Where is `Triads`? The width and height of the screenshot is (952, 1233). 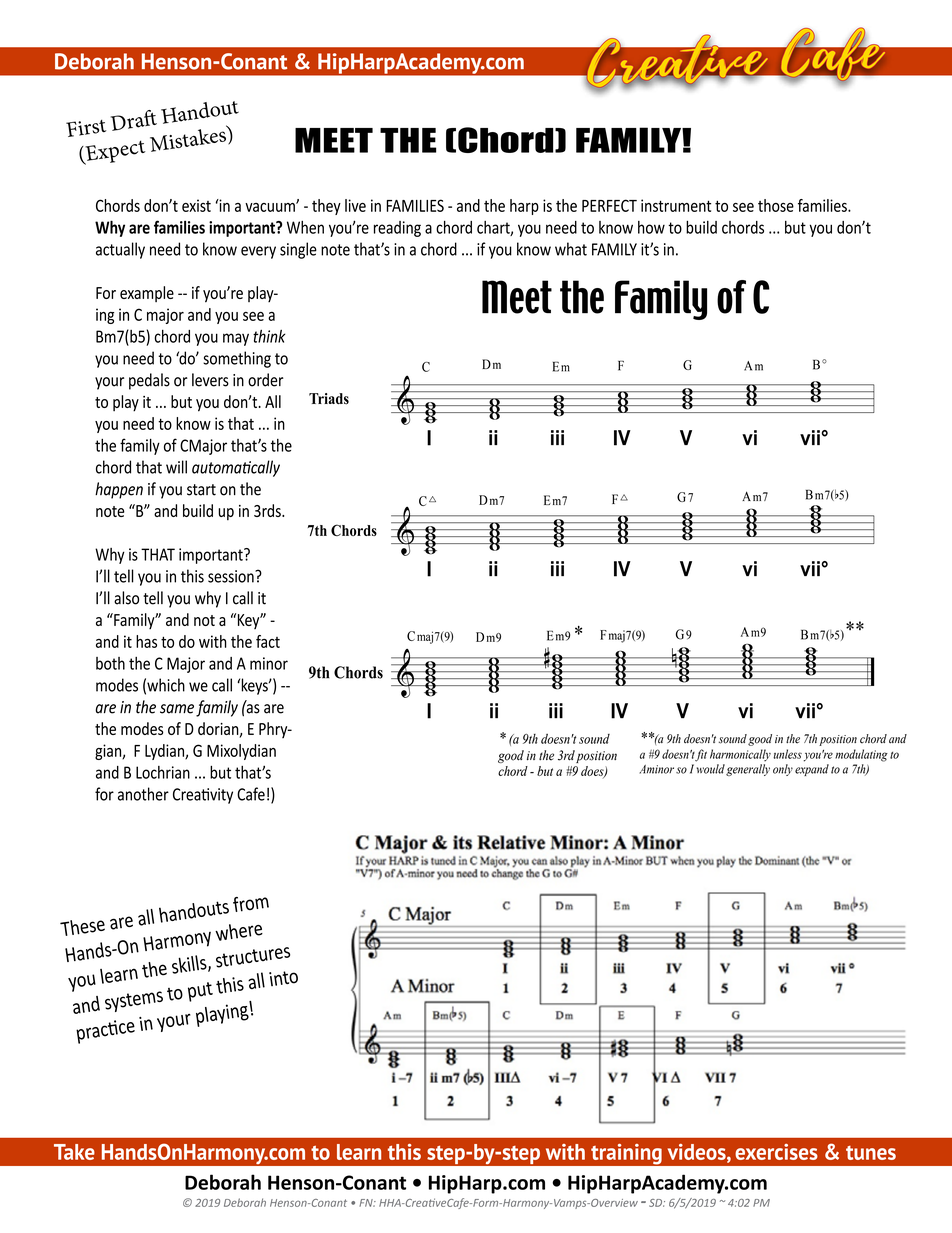
Triads is located at coordinates (329, 399).
